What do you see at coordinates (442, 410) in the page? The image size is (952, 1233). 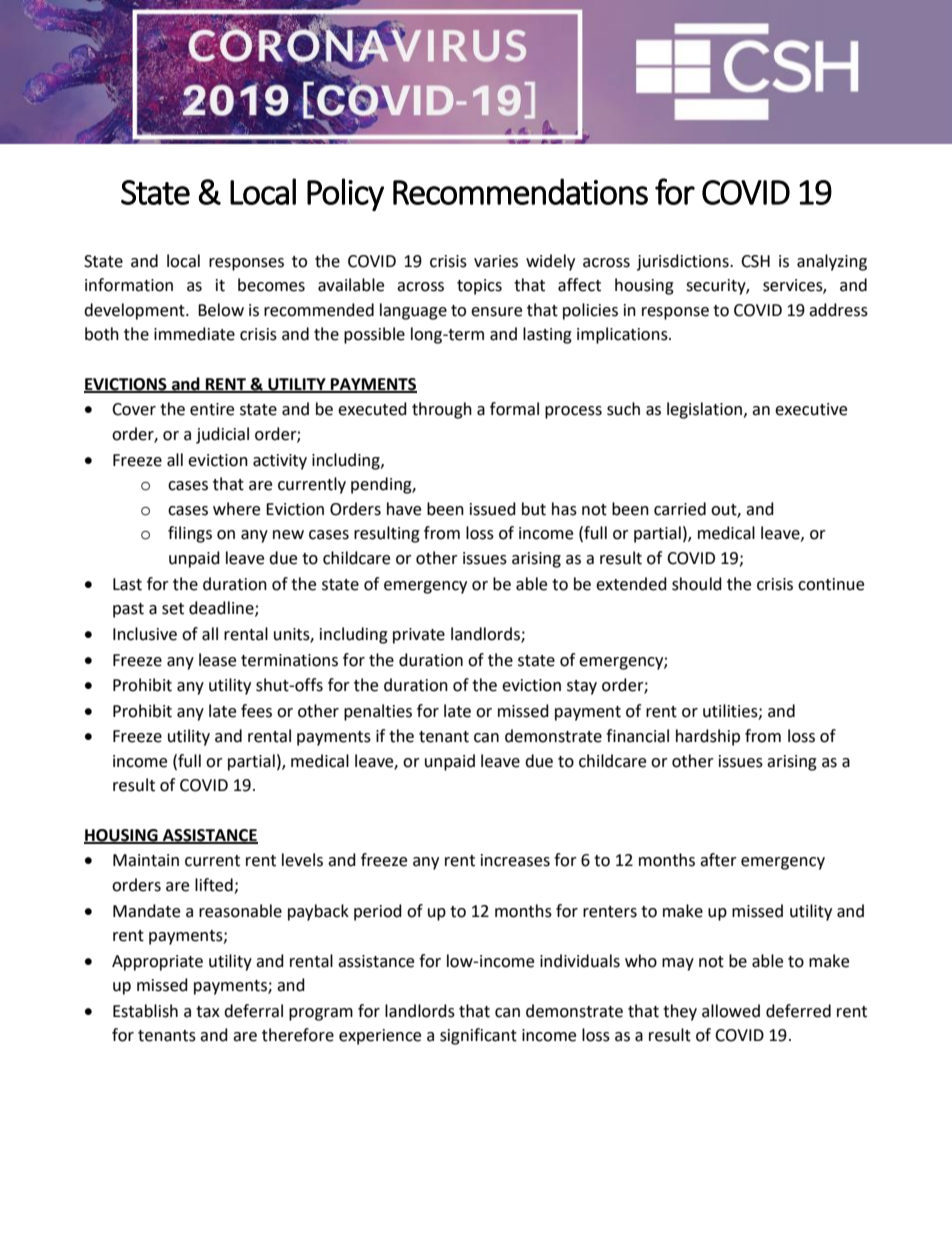 I see `through` at bounding box center [442, 410].
